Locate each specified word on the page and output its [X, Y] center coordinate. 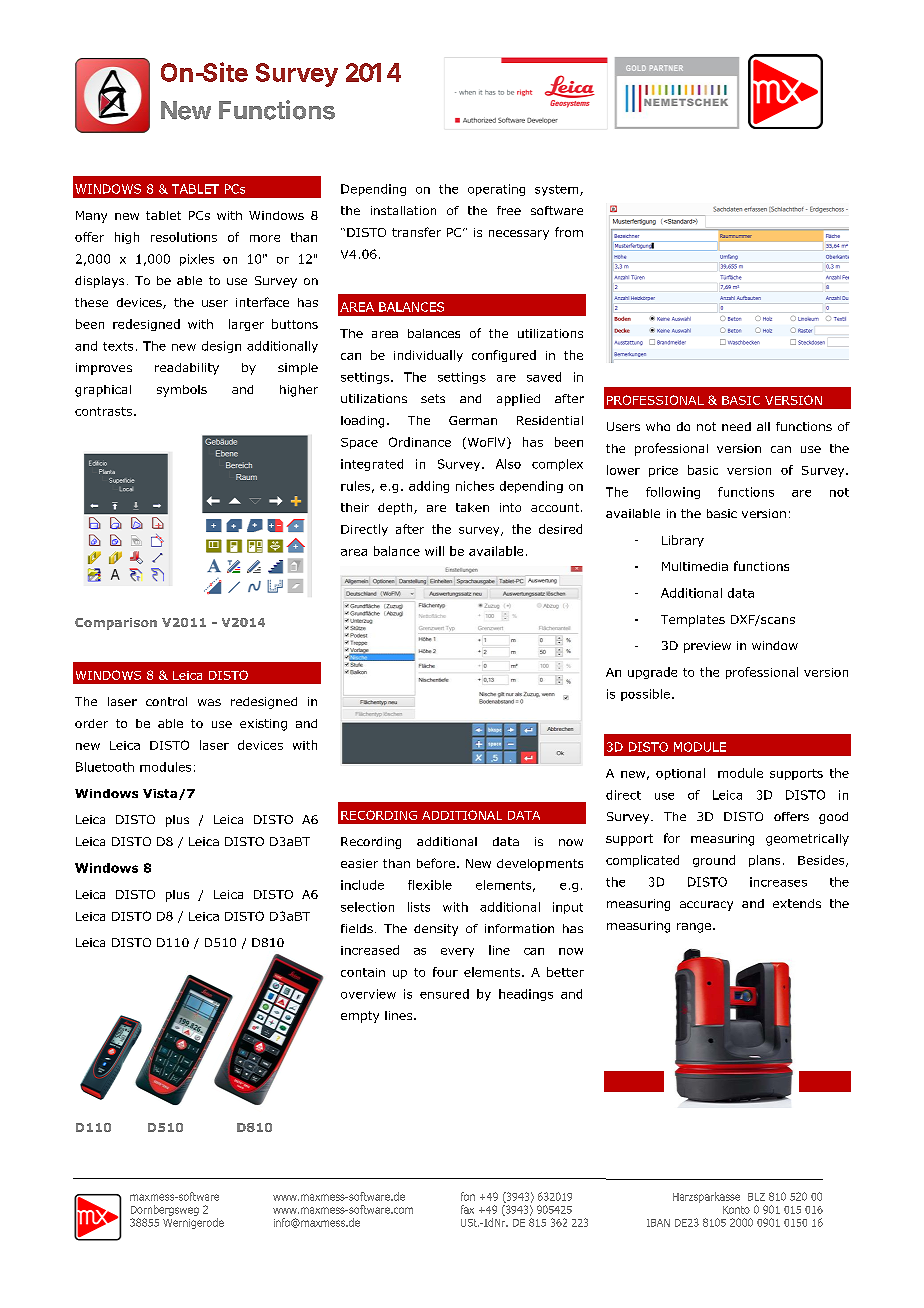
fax [467, 1209]
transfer [416, 232]
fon [468, 1196]
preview [707, 647]
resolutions [184, 237]
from [569, 232]
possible [645, 695]
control [166, 701]
